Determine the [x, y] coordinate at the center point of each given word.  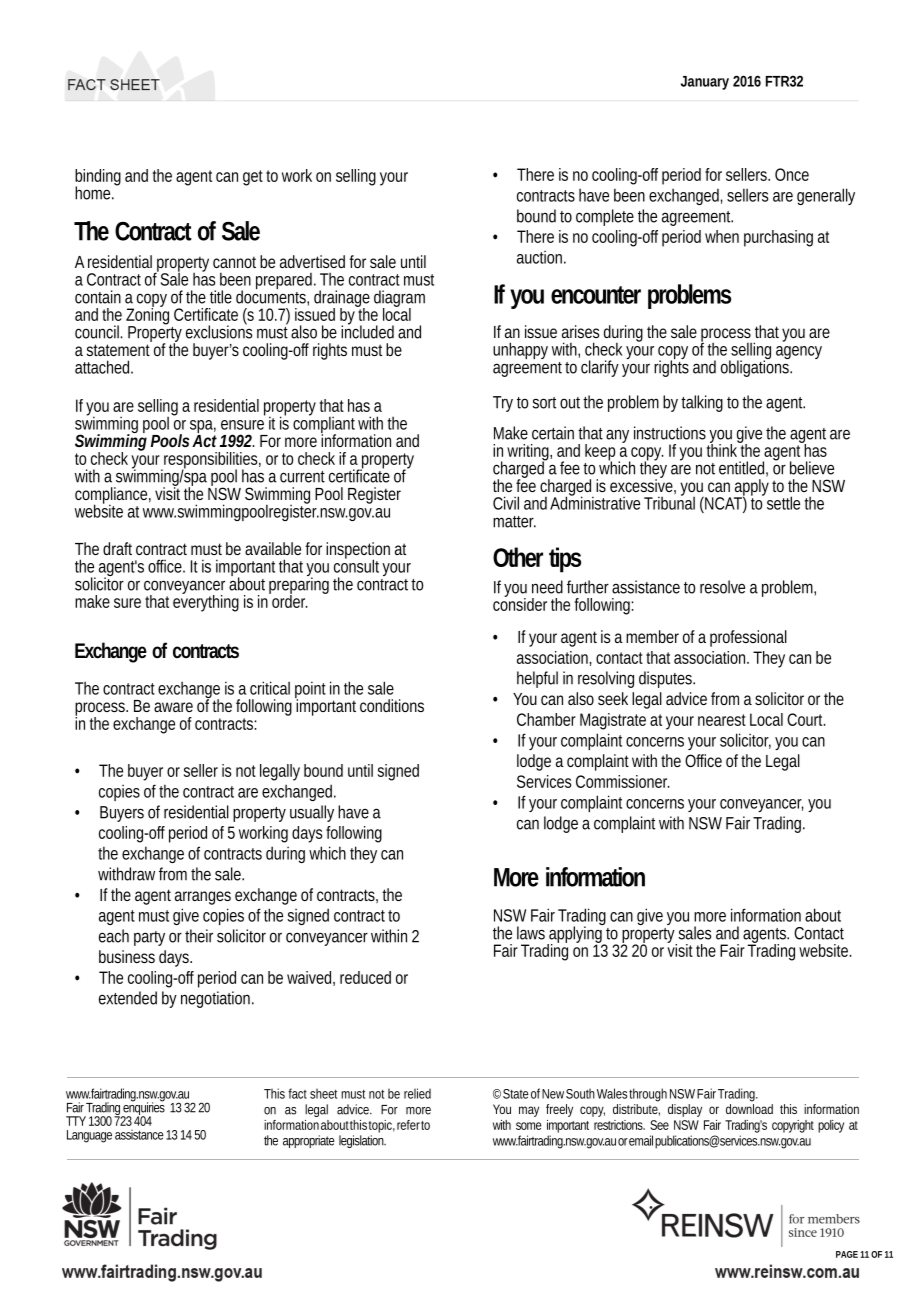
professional [748, 638]
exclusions [219, 331]
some [528, 1126]
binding [98, 178]
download [749, 1109]
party [149, 938]
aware [173, 707]
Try [503, 404]
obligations [756, 367]
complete [605, 217]
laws [531, 933]
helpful [537, 679]
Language [89, 1136]
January [705, 83]
